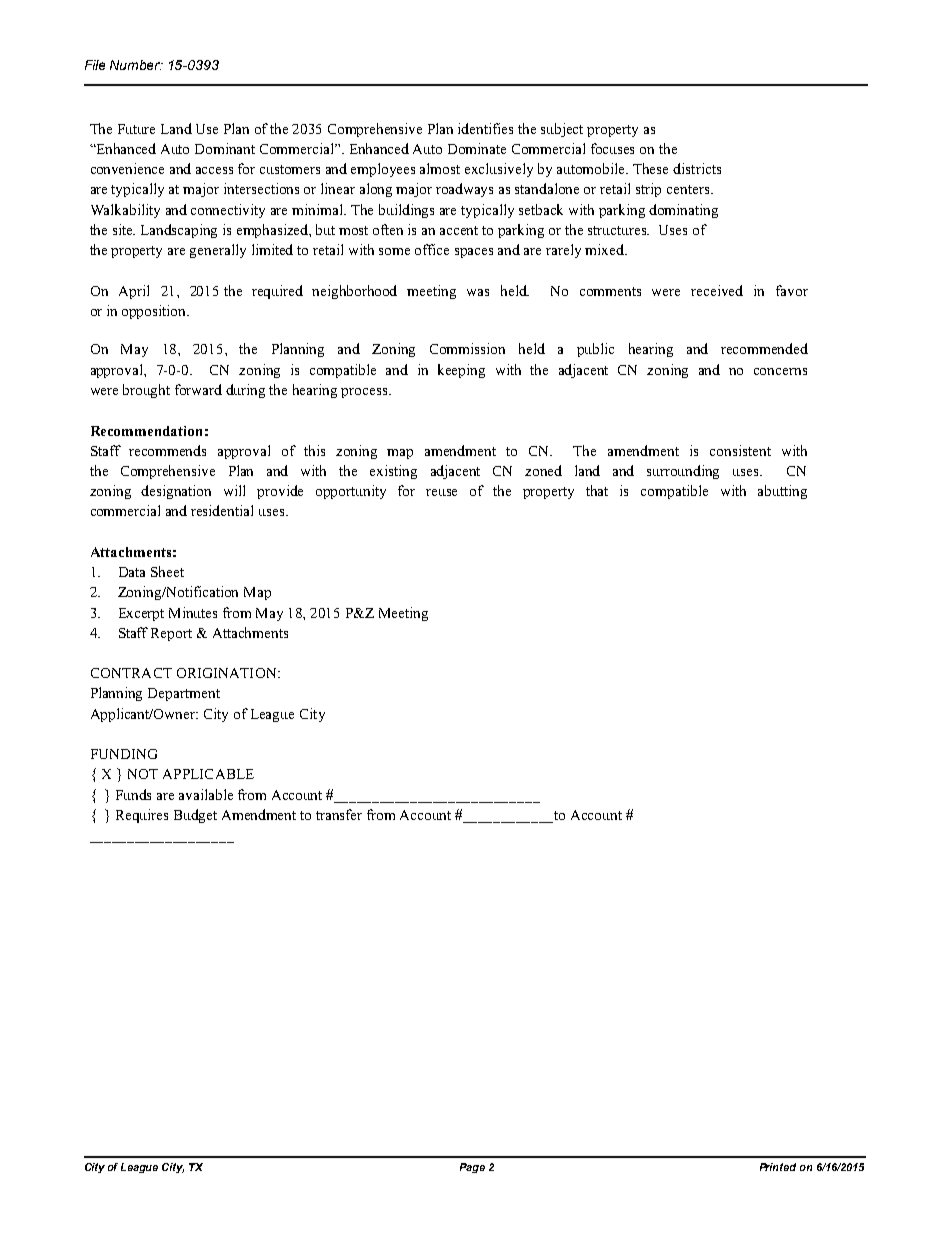 This document has height=1233, width=952. I want to click on consistent, so click(740, 450).
